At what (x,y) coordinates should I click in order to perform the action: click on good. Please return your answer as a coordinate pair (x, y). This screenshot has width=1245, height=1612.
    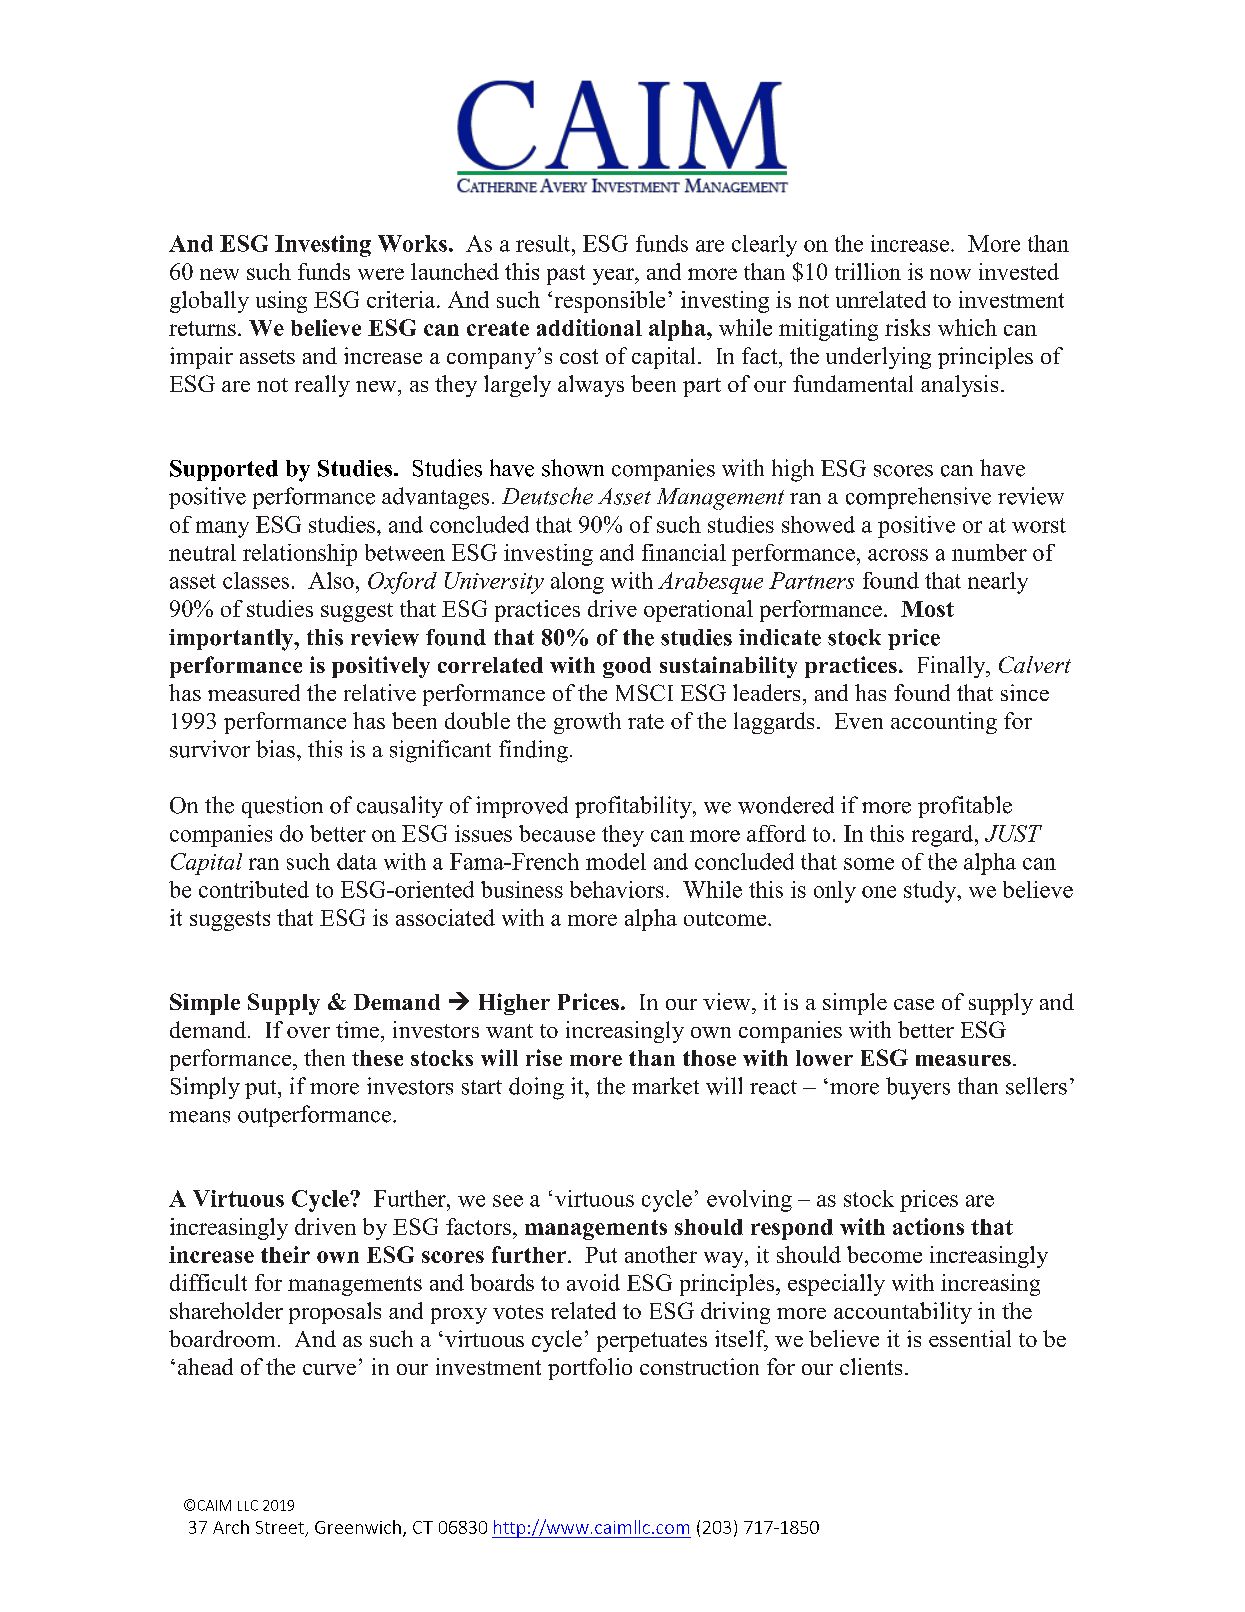
    Looking at the image, I should click on (627, 667).
